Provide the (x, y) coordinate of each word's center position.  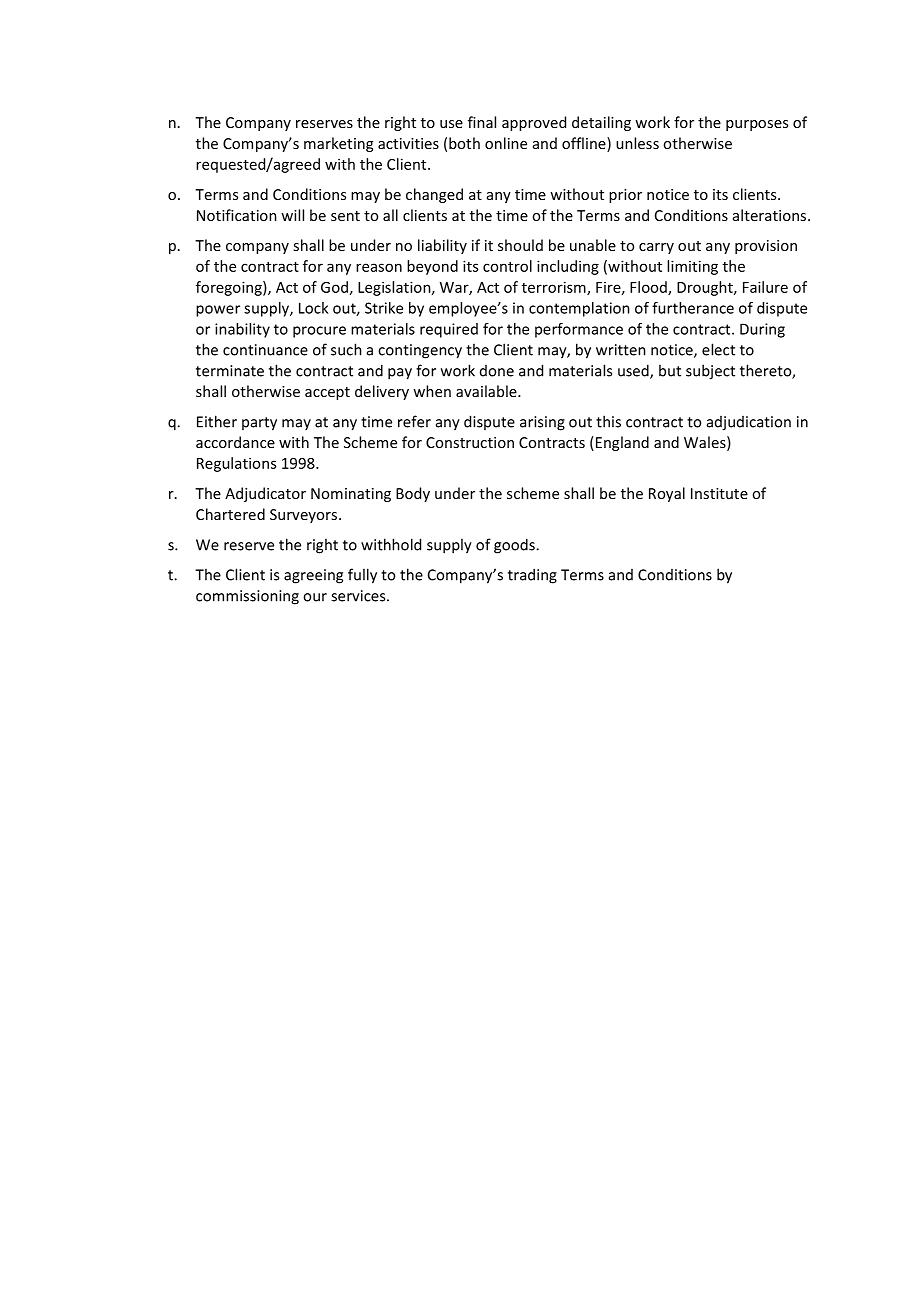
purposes (757, 125)
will (292, 215)
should (520, 245)
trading (532, 576)
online (506, 143)
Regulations (236, 464)
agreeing (313, 576)
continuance (265, 350)
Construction (470, 442)
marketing (338, 144)
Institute (719, 493)
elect (718, 349)
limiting (692, 267)
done (497, 371)
